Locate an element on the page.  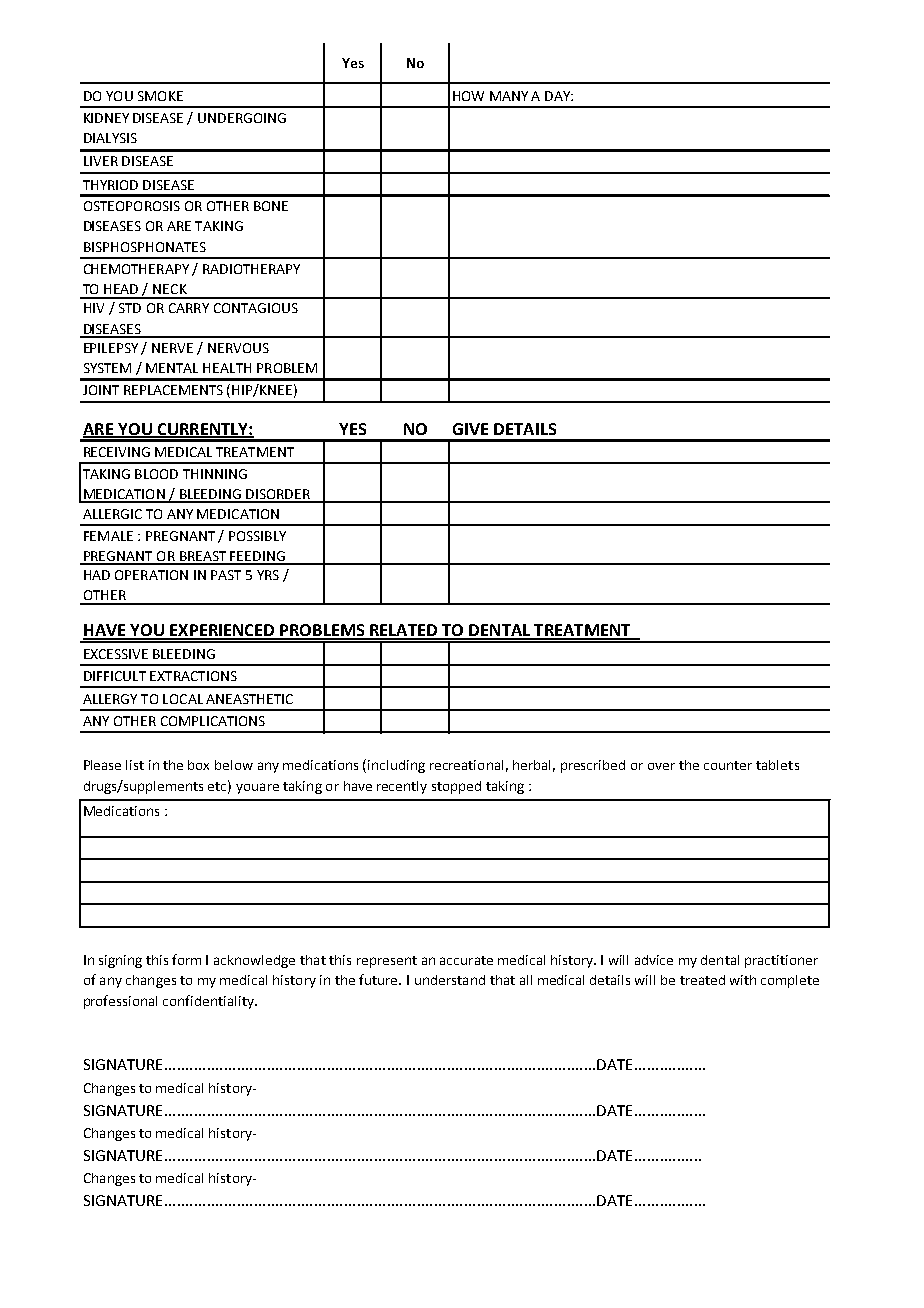
understand is located at coordinates (450, 980).
